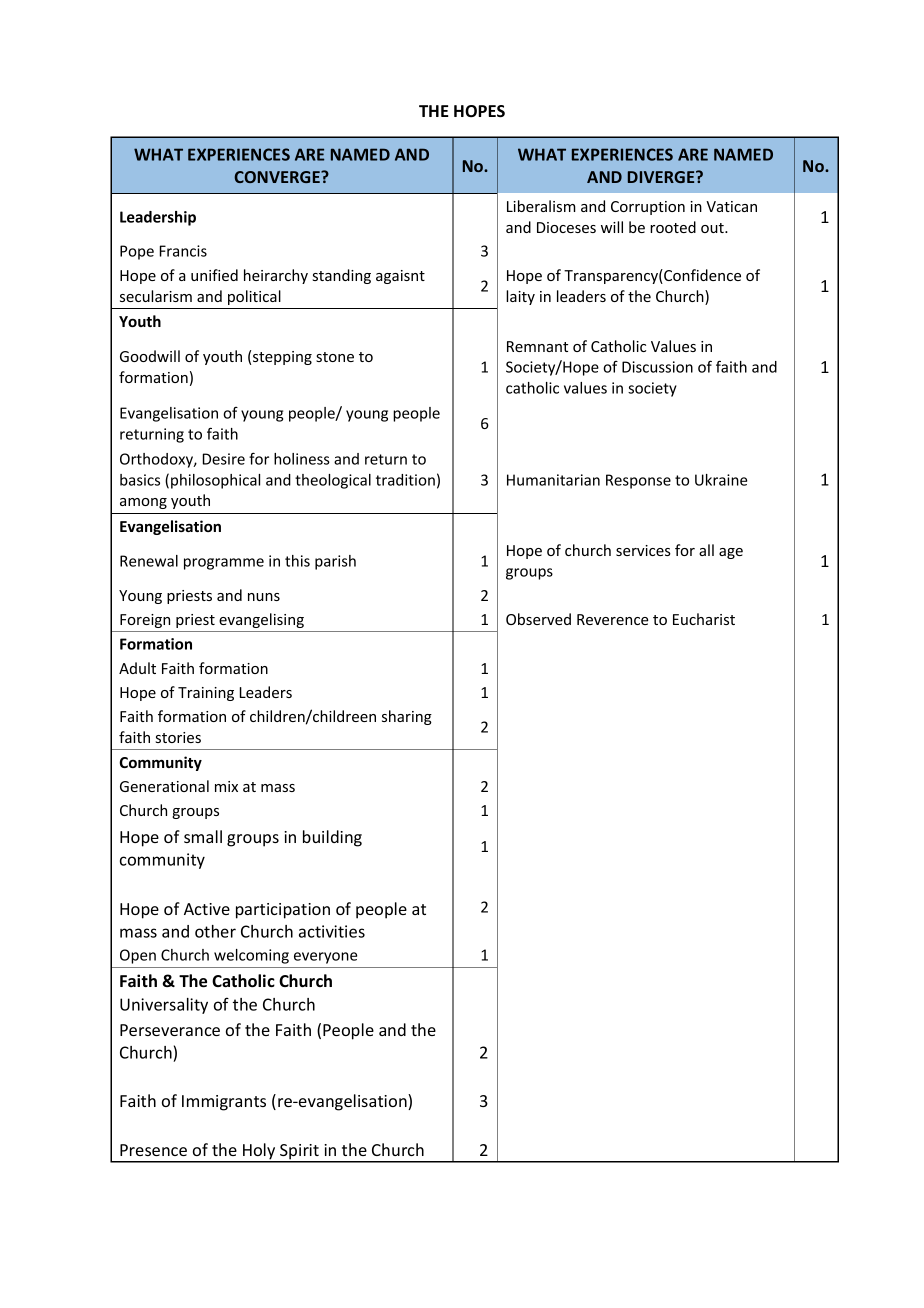 The height and width of the screenshot is (1308, 924). Describe the element at coordinates (224, 1103) in the screenshot. I see `Immigrants` at that location.
